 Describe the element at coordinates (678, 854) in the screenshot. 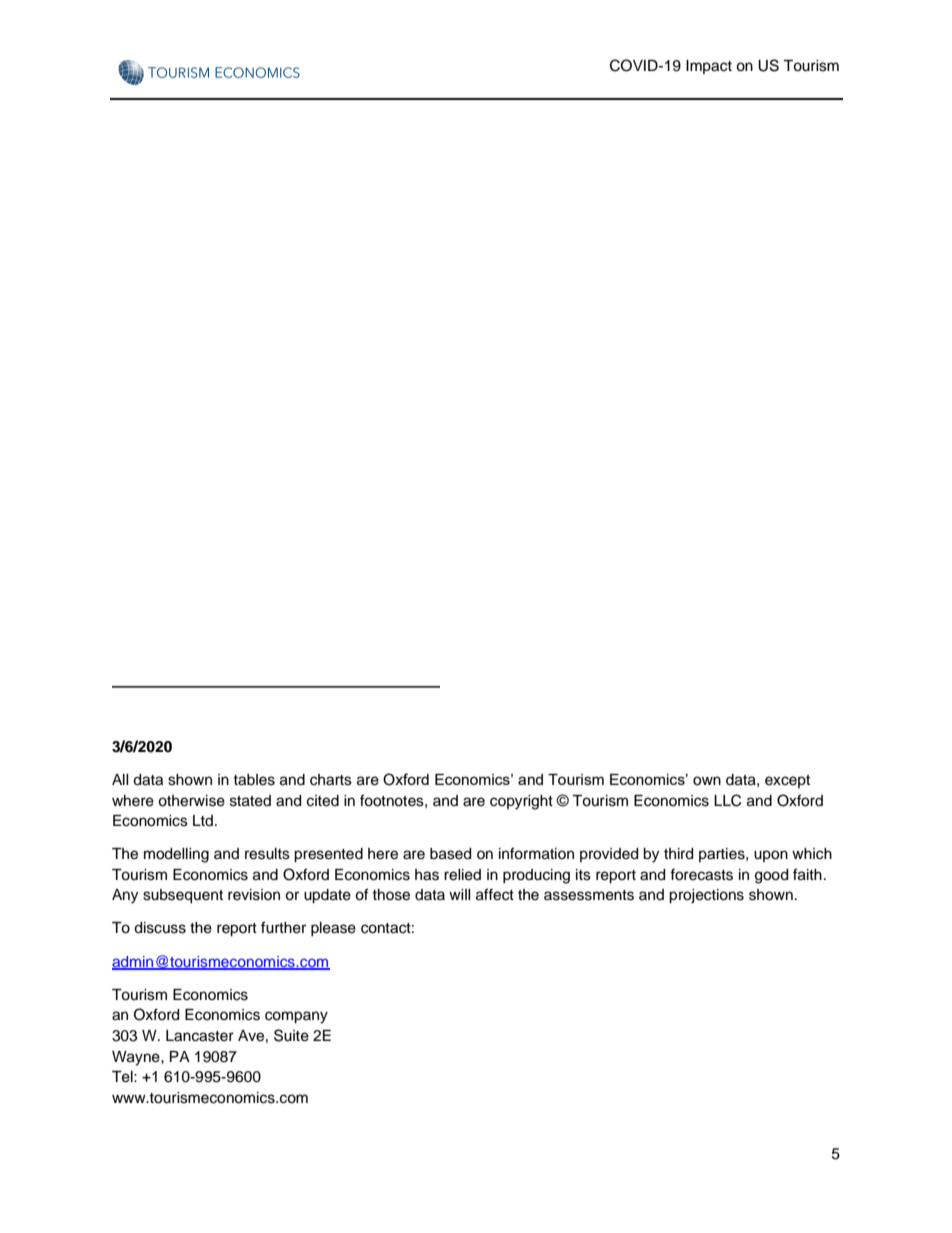

I see `third` at that location.
